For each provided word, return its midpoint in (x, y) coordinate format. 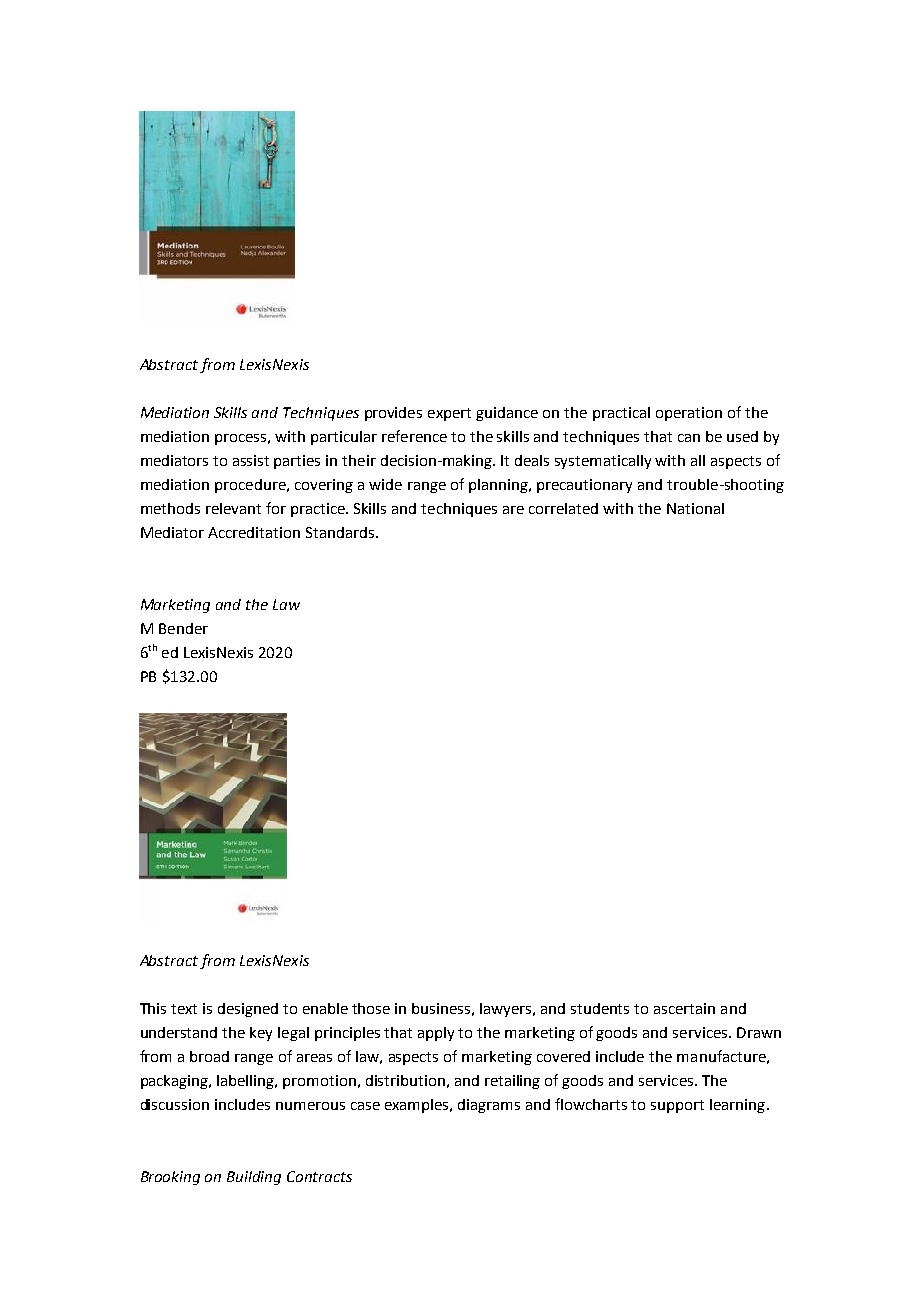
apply (436, 1034)
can (689, 438)
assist (251, 460)
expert (449, 414)
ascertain (684, 1008)
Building (254, 1178)
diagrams (489, 1106)
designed (248, 1010)
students (600, 1008)
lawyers (507, 1010)
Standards (340, 532)
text (184, 1009)
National (695, 508)
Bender (183, 628)
